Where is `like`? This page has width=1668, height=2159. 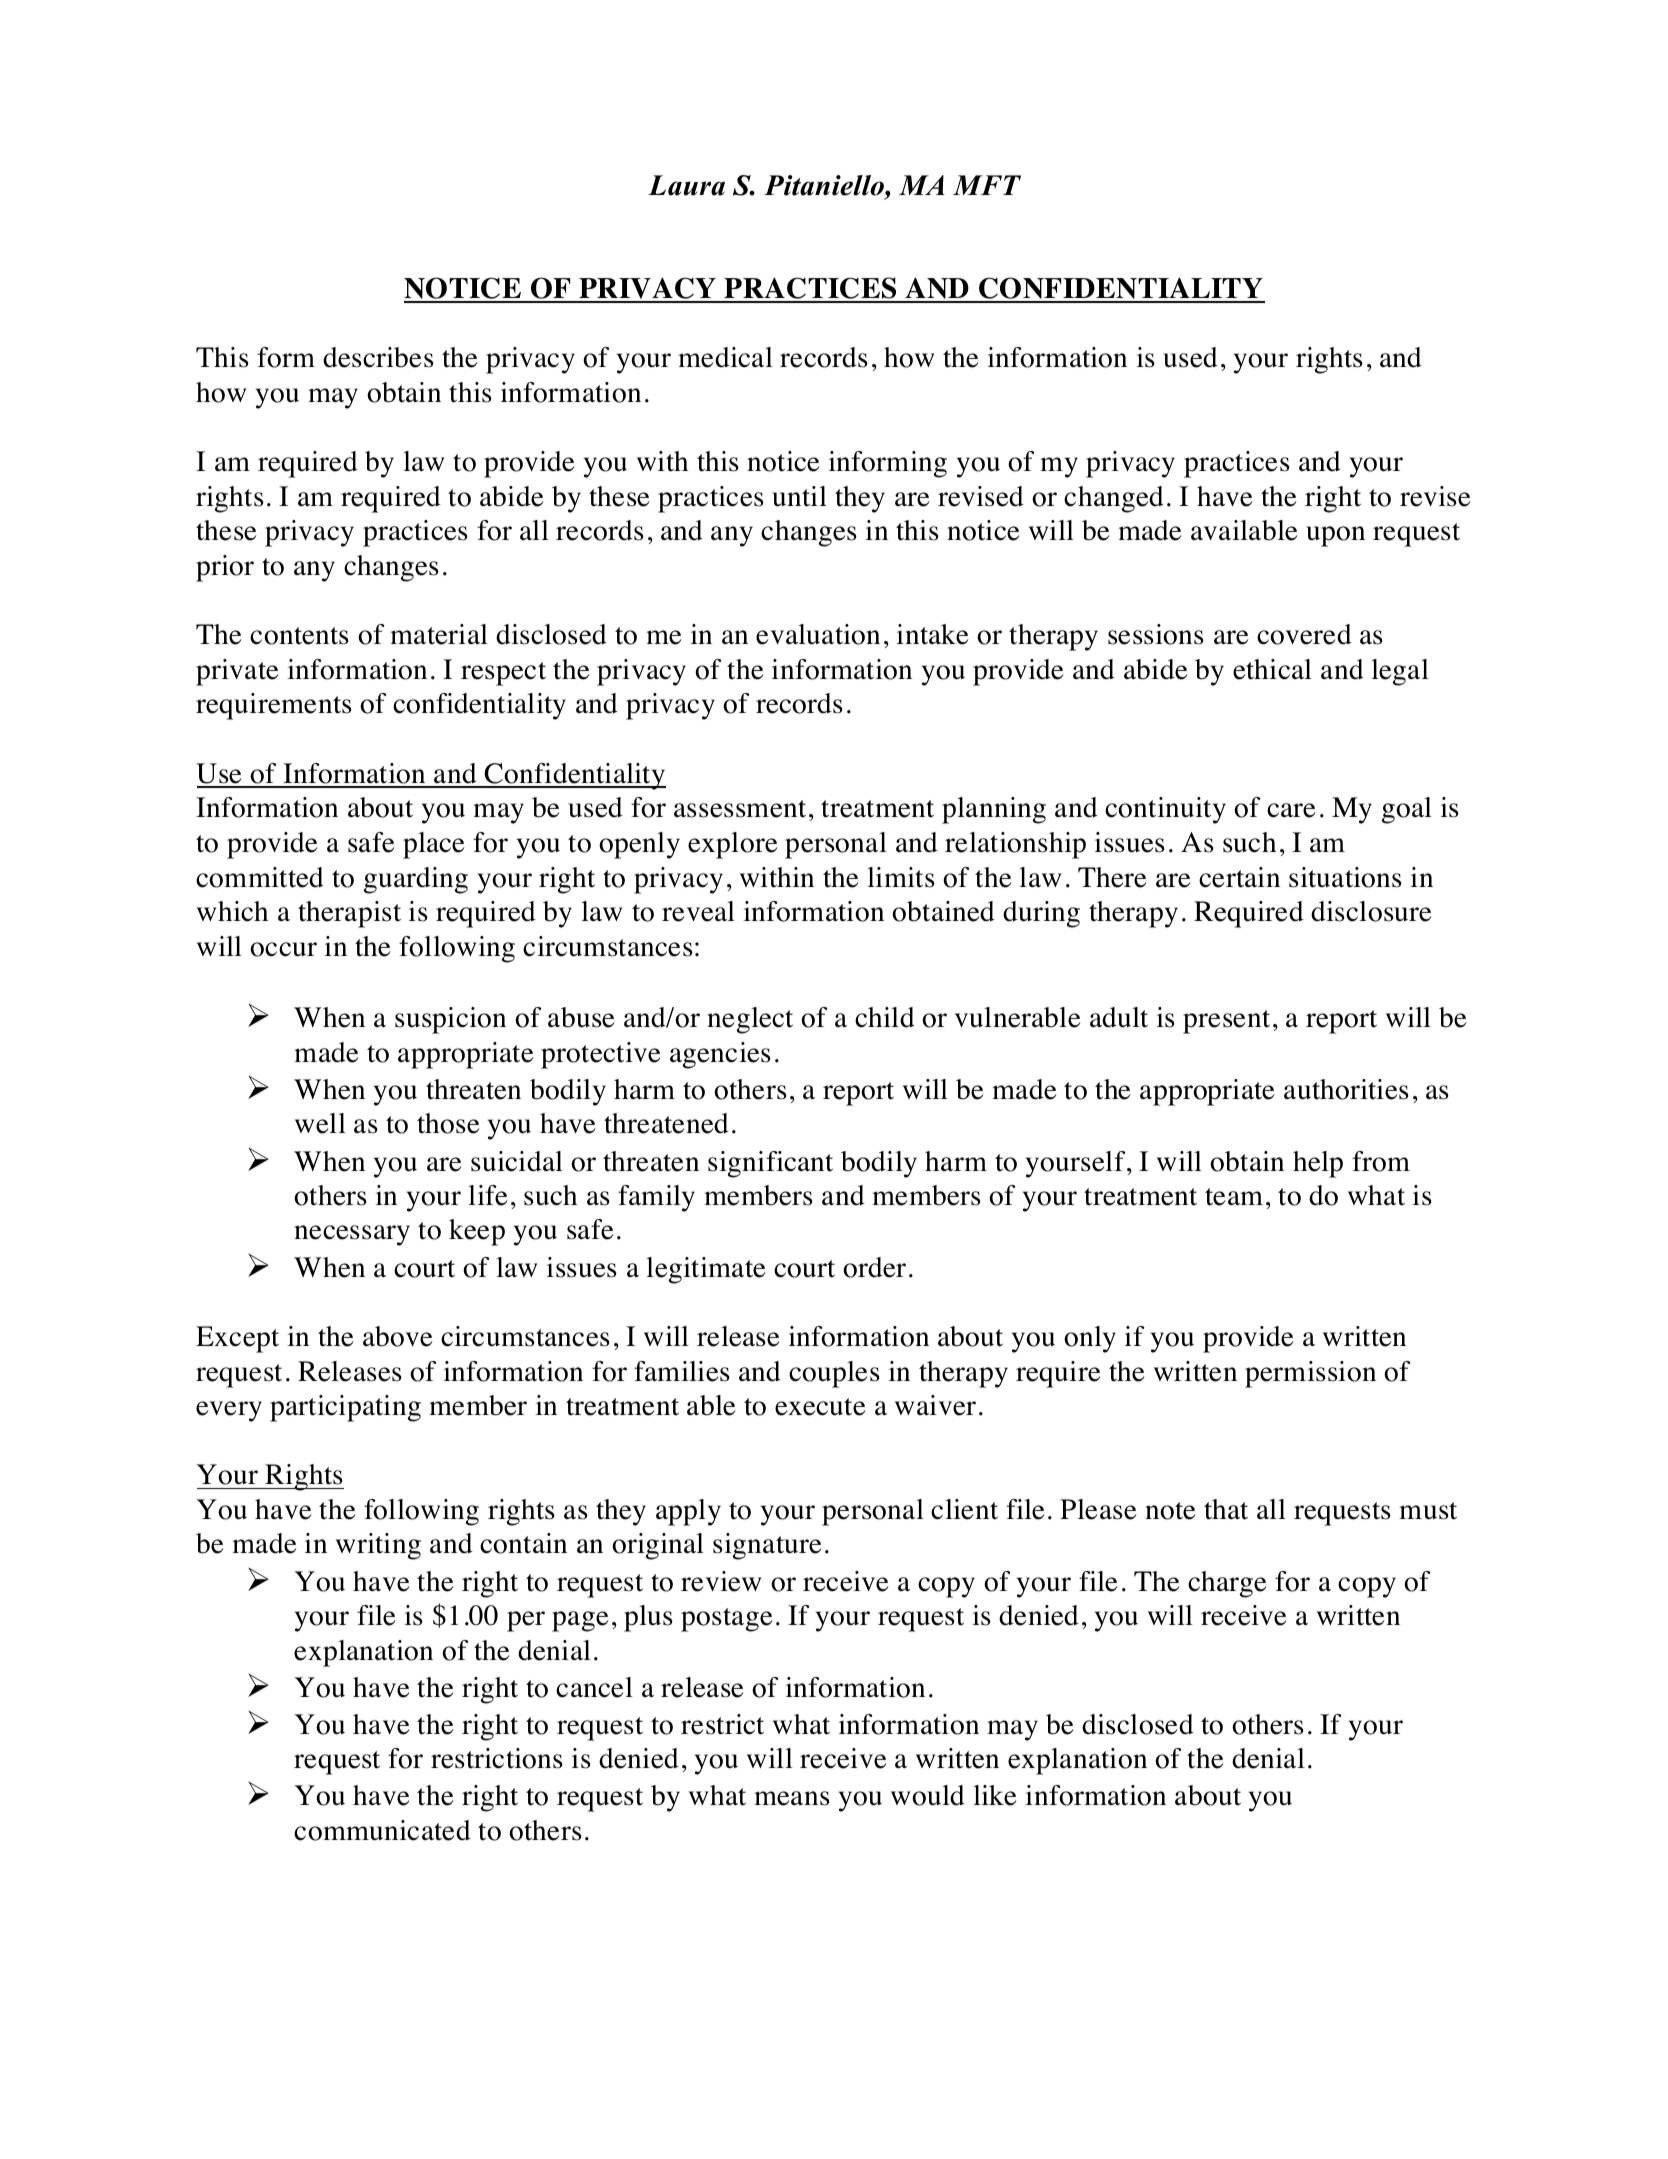
like is located at coordinates (994, 1795).
